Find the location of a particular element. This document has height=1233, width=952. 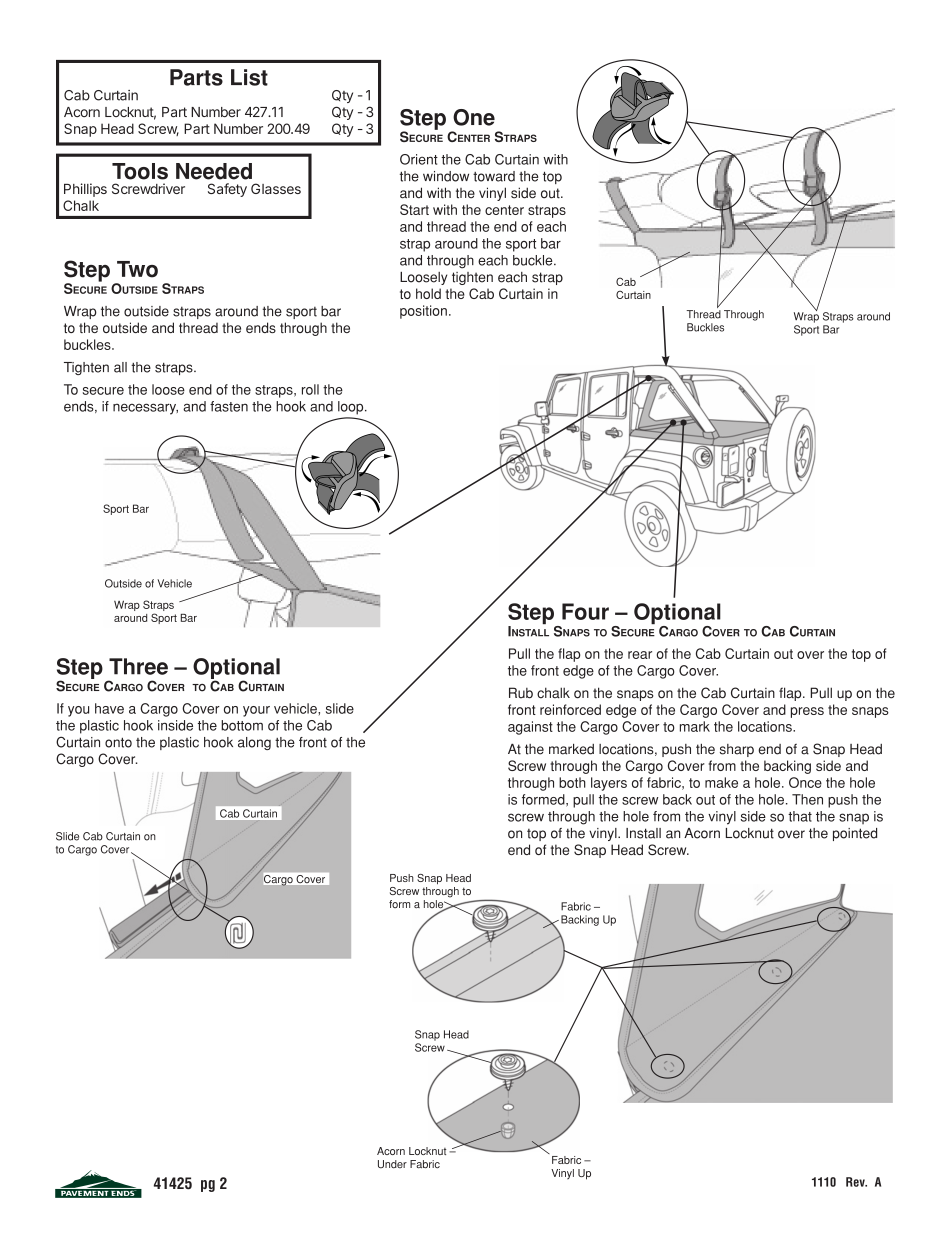

Three is located at coordinates (138, 666).
